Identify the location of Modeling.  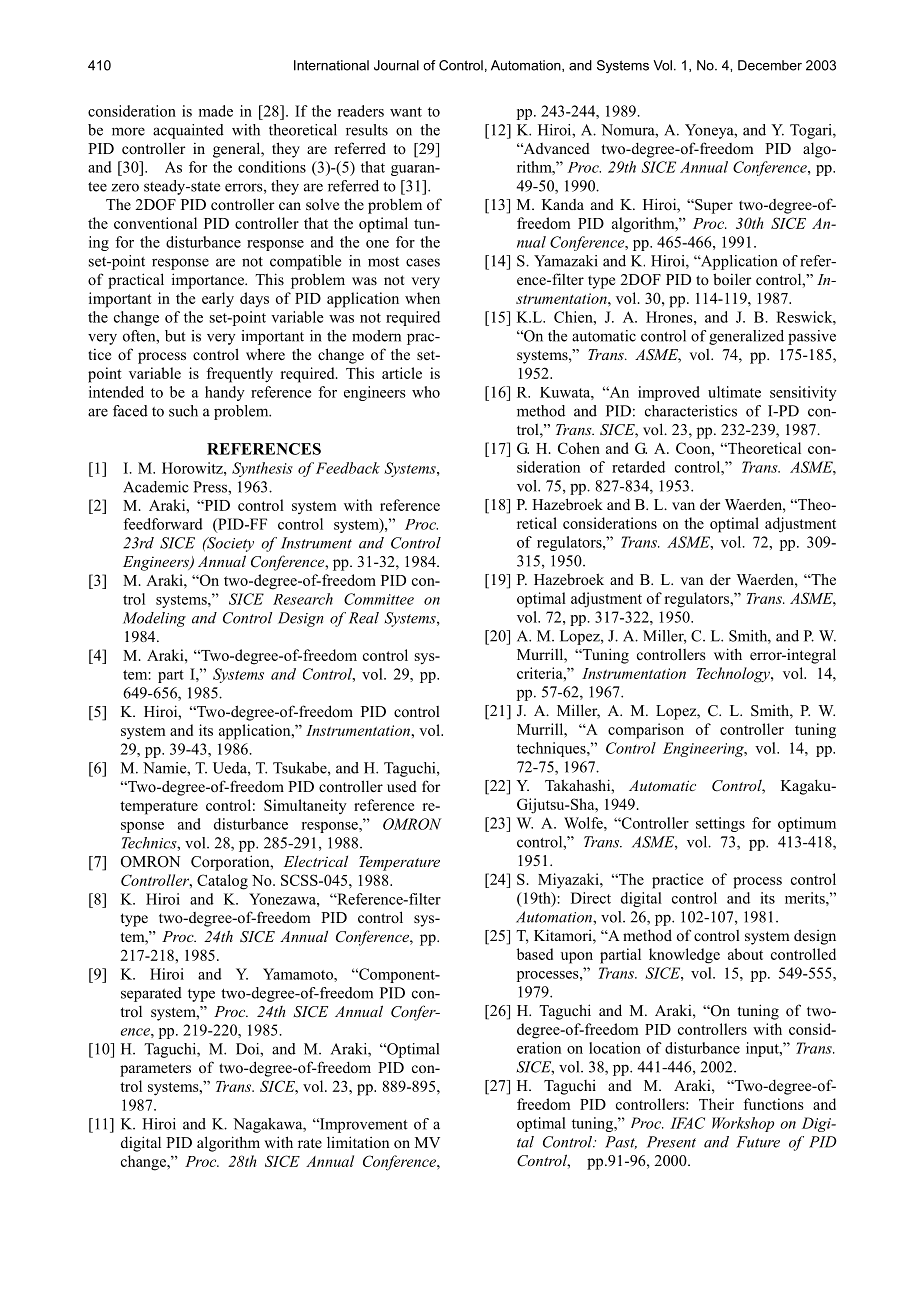
(154, 619).
